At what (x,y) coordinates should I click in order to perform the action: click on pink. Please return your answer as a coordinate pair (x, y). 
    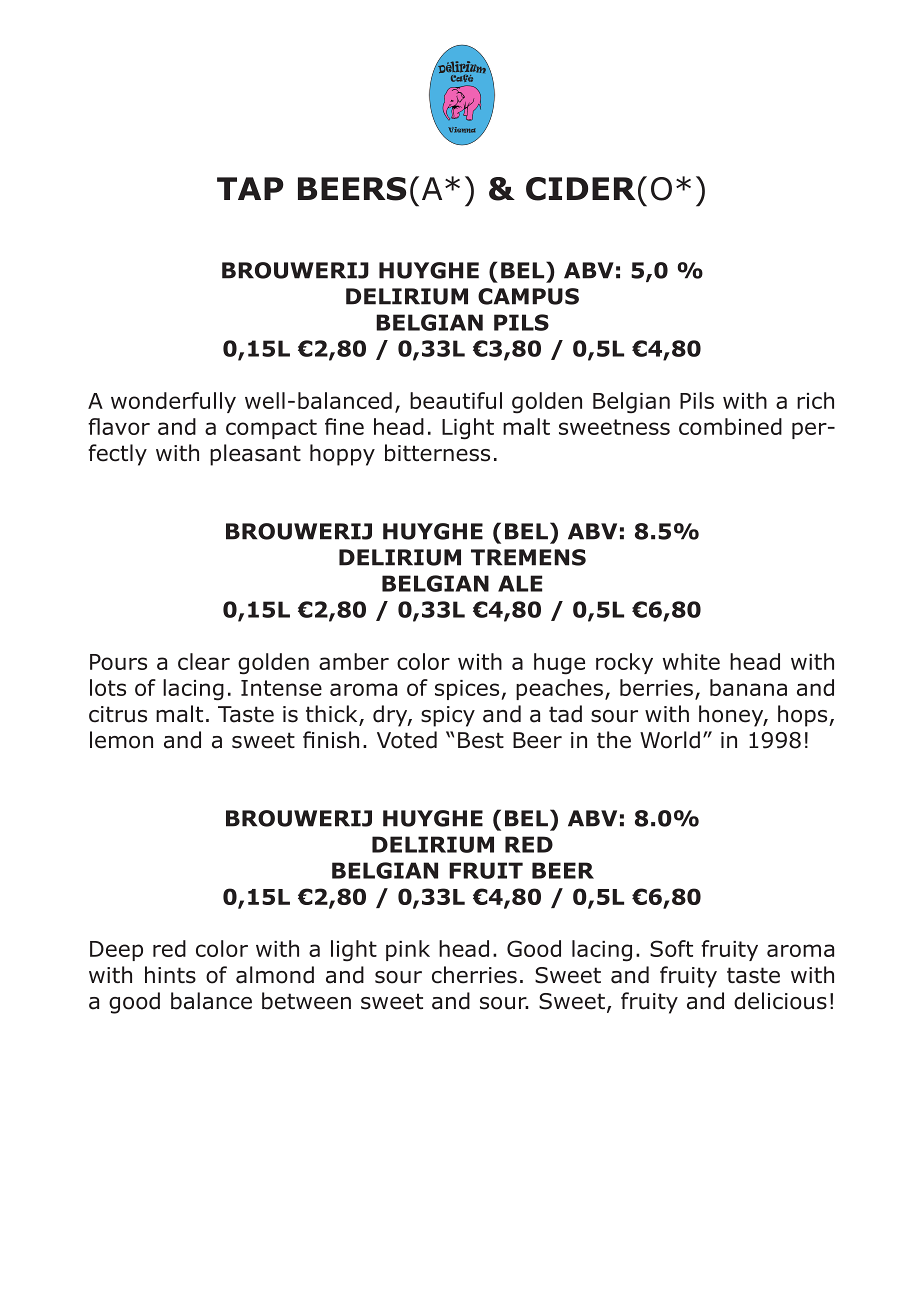
    Looking at the image, I should click on (408, 950).
